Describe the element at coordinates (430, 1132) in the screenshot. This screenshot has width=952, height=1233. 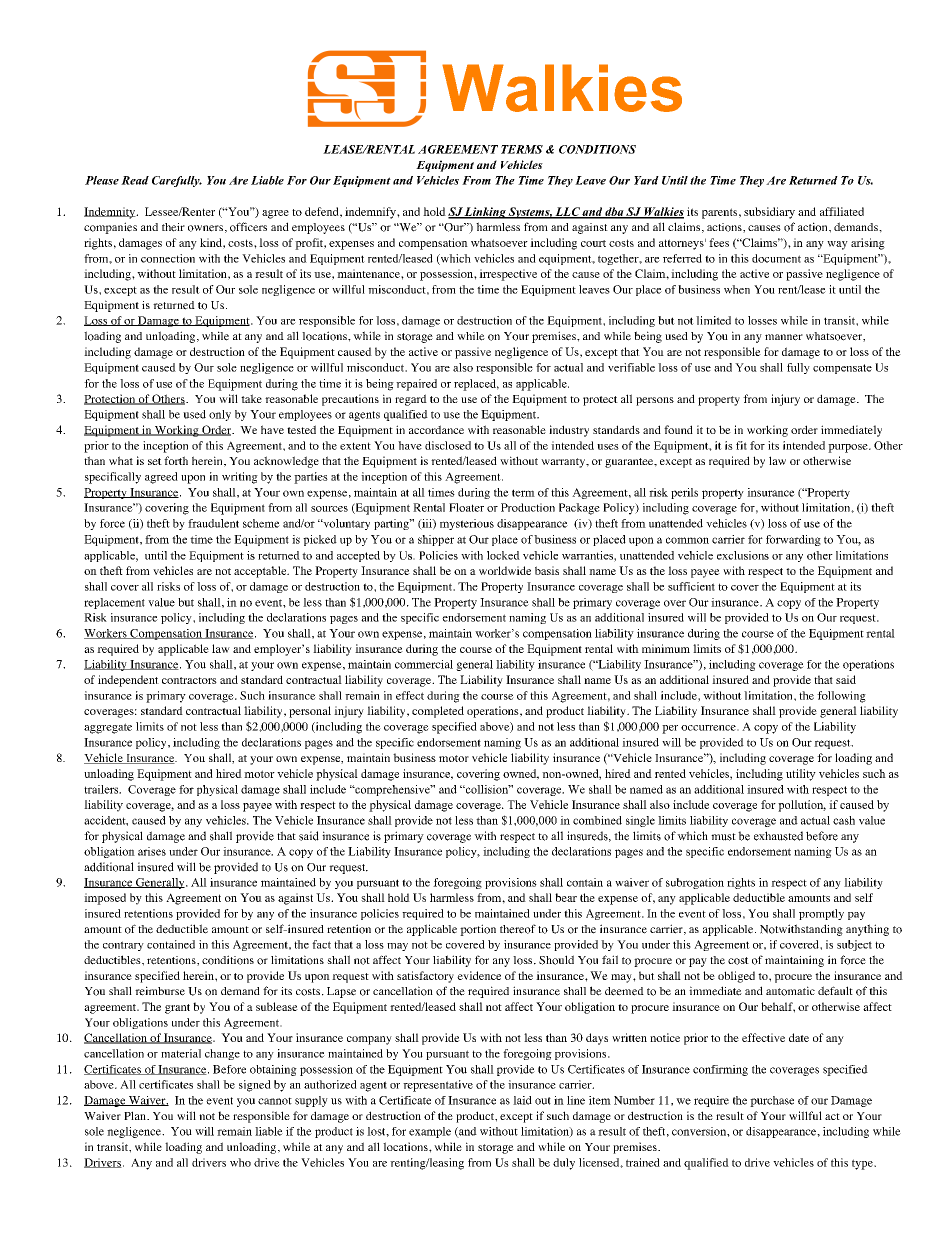
I see `example` at that location.
